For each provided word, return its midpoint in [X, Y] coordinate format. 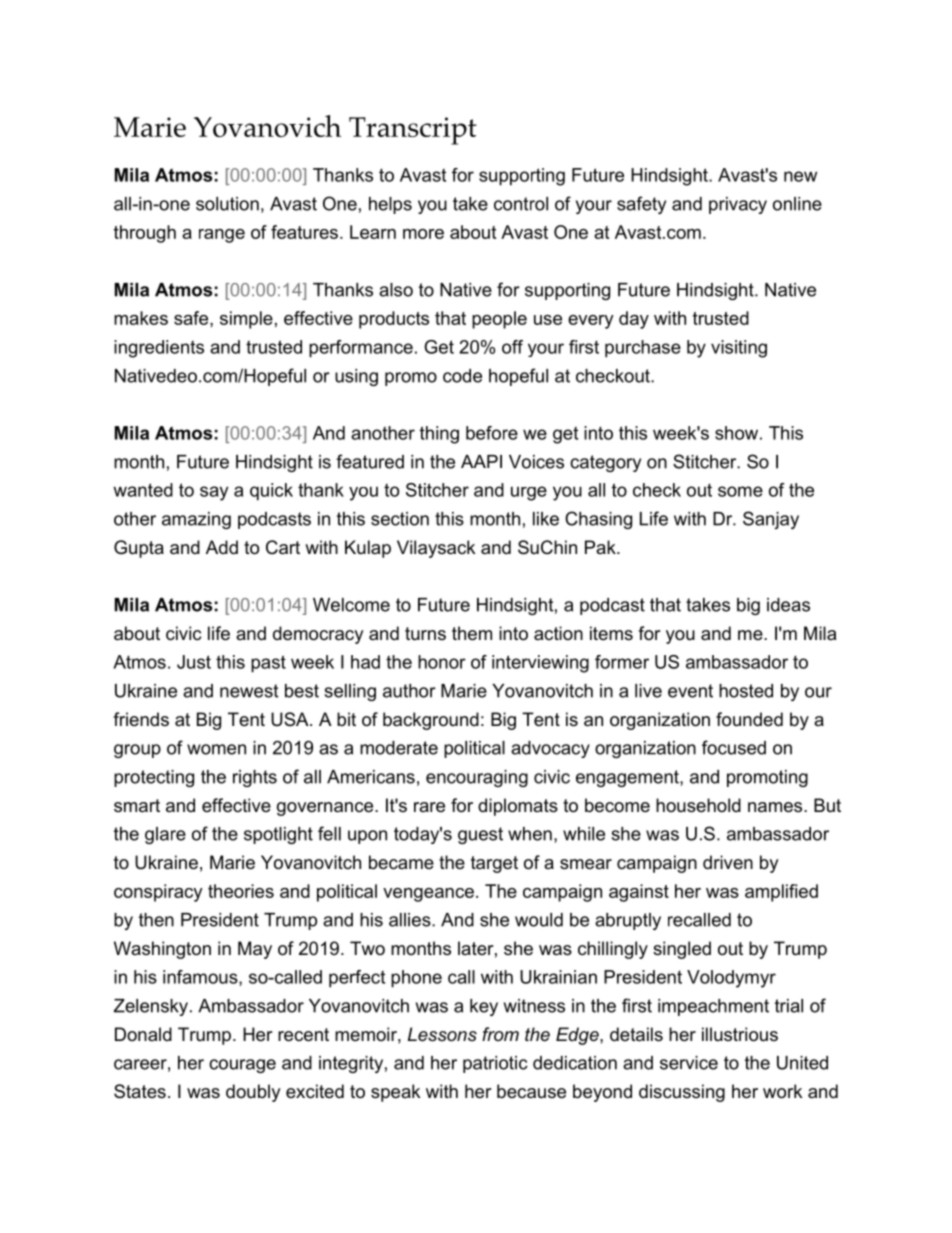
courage [242, 1066]
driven [728, 862]
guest [480, 835]
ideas [788, 605]
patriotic [495, 1064]
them [472, 633]
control [521, 204]
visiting [739, 349]
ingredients [159, 349]
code [462, 376]
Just [194, 662]
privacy [738, 205]
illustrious [740, 1034]
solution [227, 204]
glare [165, 835]
